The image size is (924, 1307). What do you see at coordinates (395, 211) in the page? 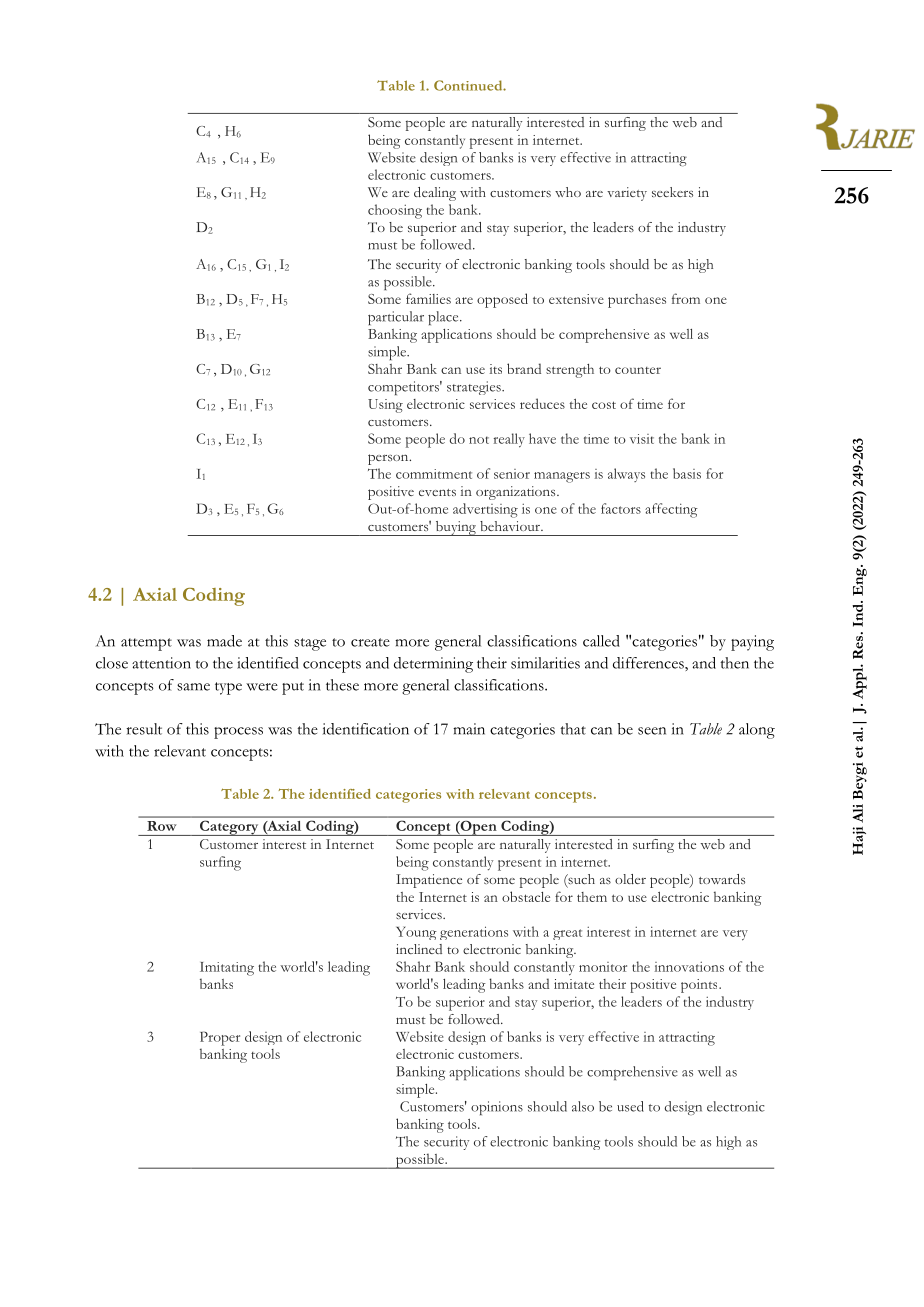
I see `choosing` at bounding box center [395, 211].
